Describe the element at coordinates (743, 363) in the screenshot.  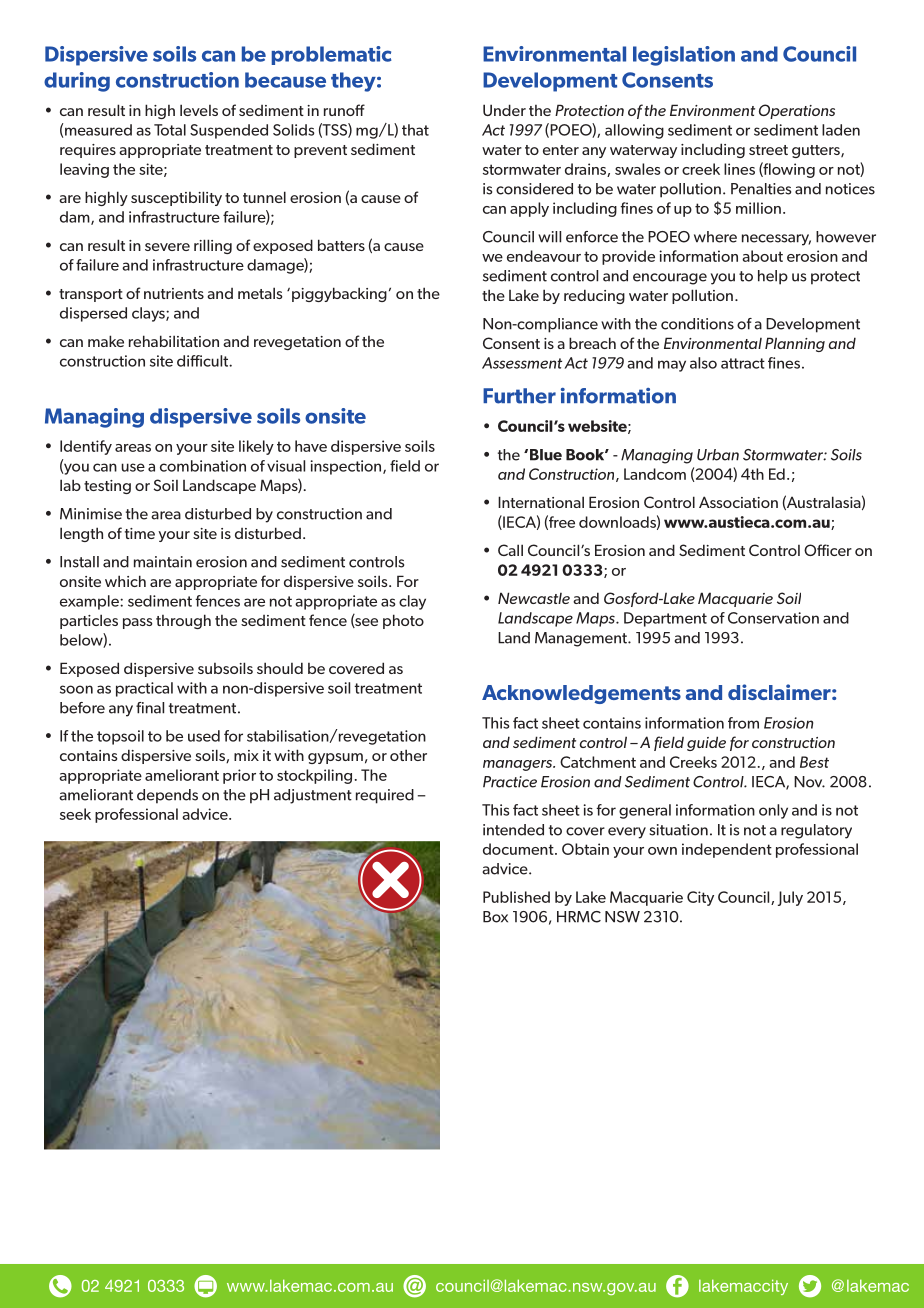
I see `attract` at that location.
